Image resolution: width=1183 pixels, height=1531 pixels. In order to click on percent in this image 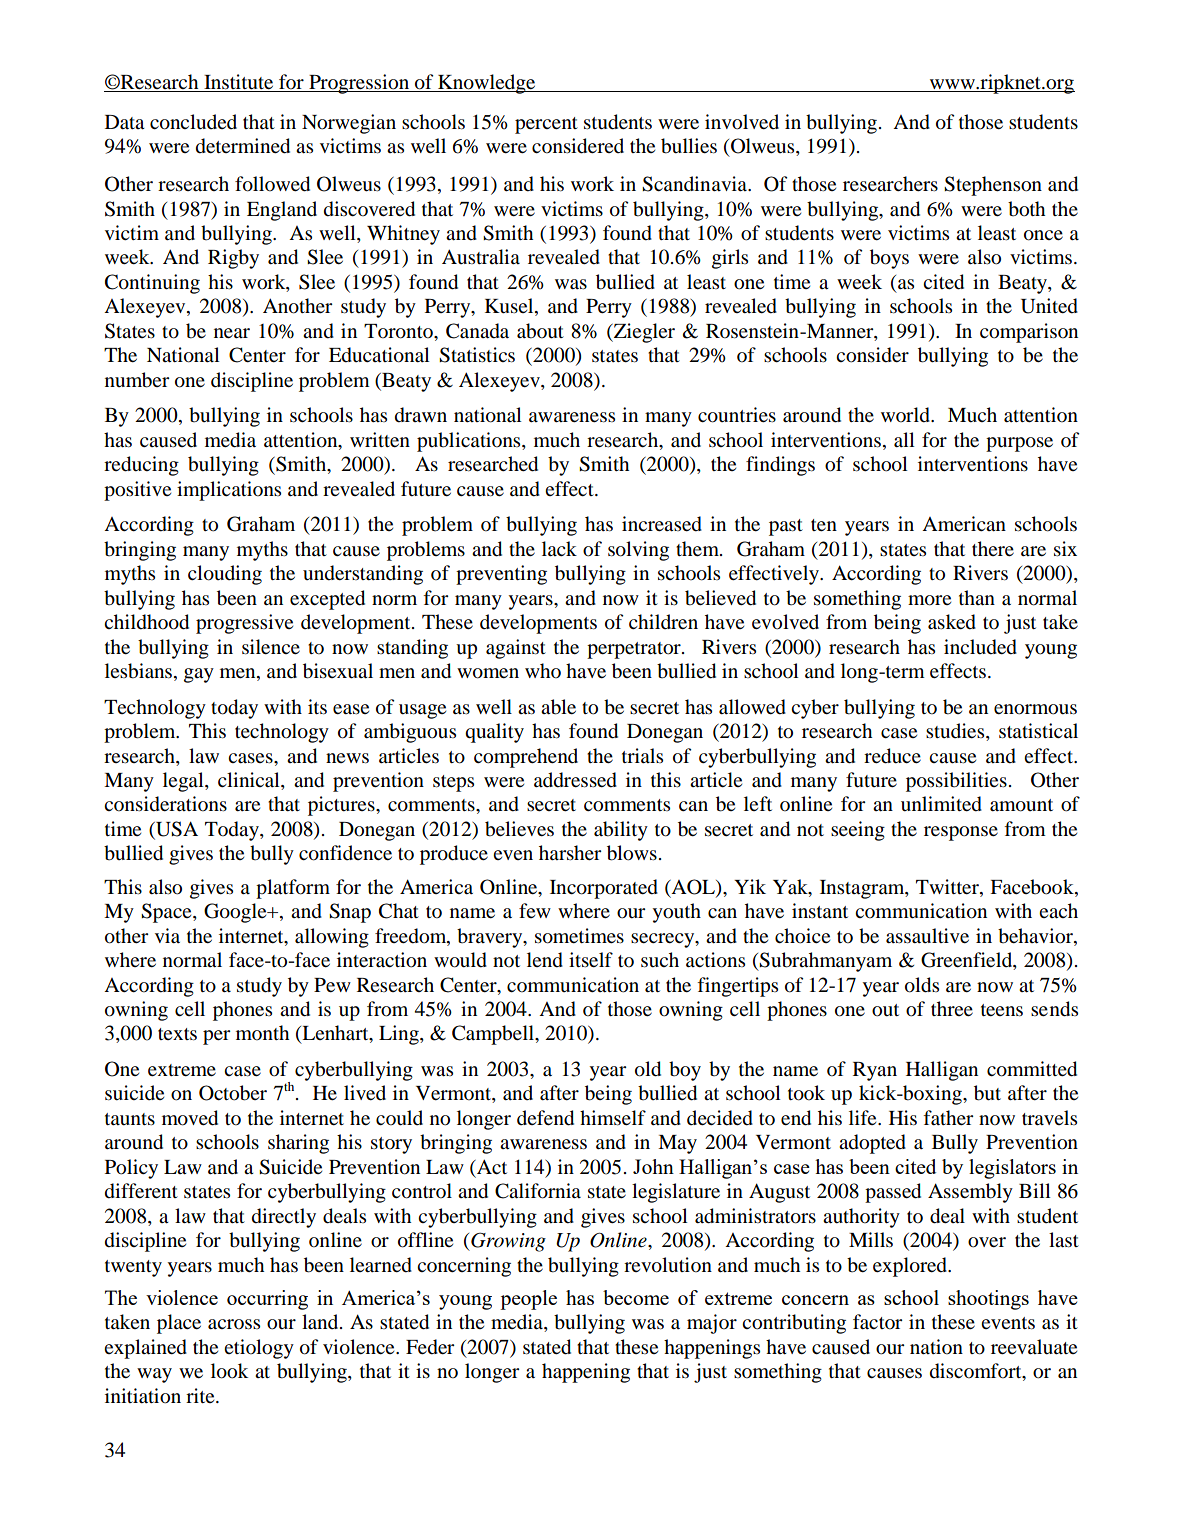, I will do `click(546, 125)`.
